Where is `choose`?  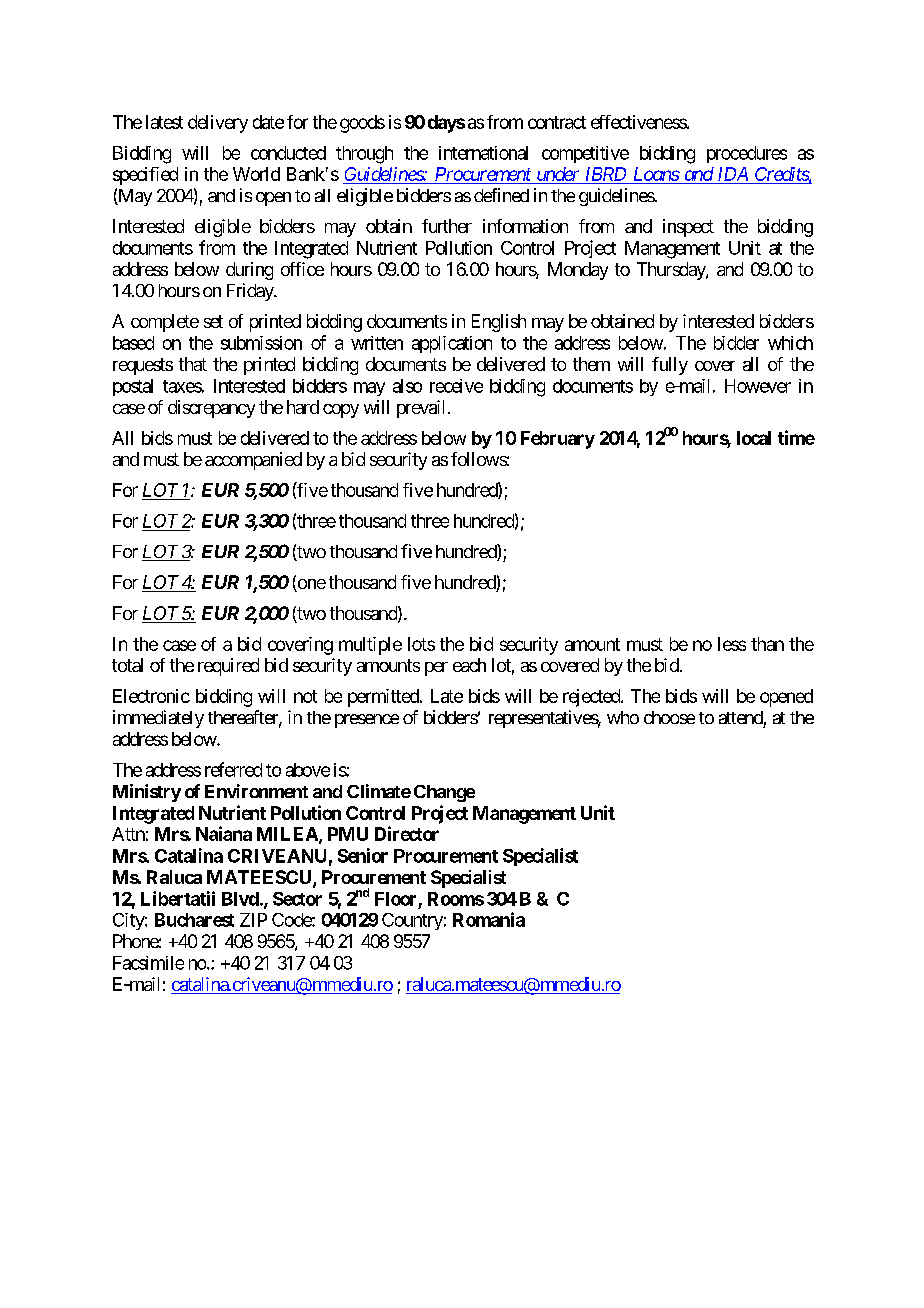 choose is located at coordinates (669, 717).
